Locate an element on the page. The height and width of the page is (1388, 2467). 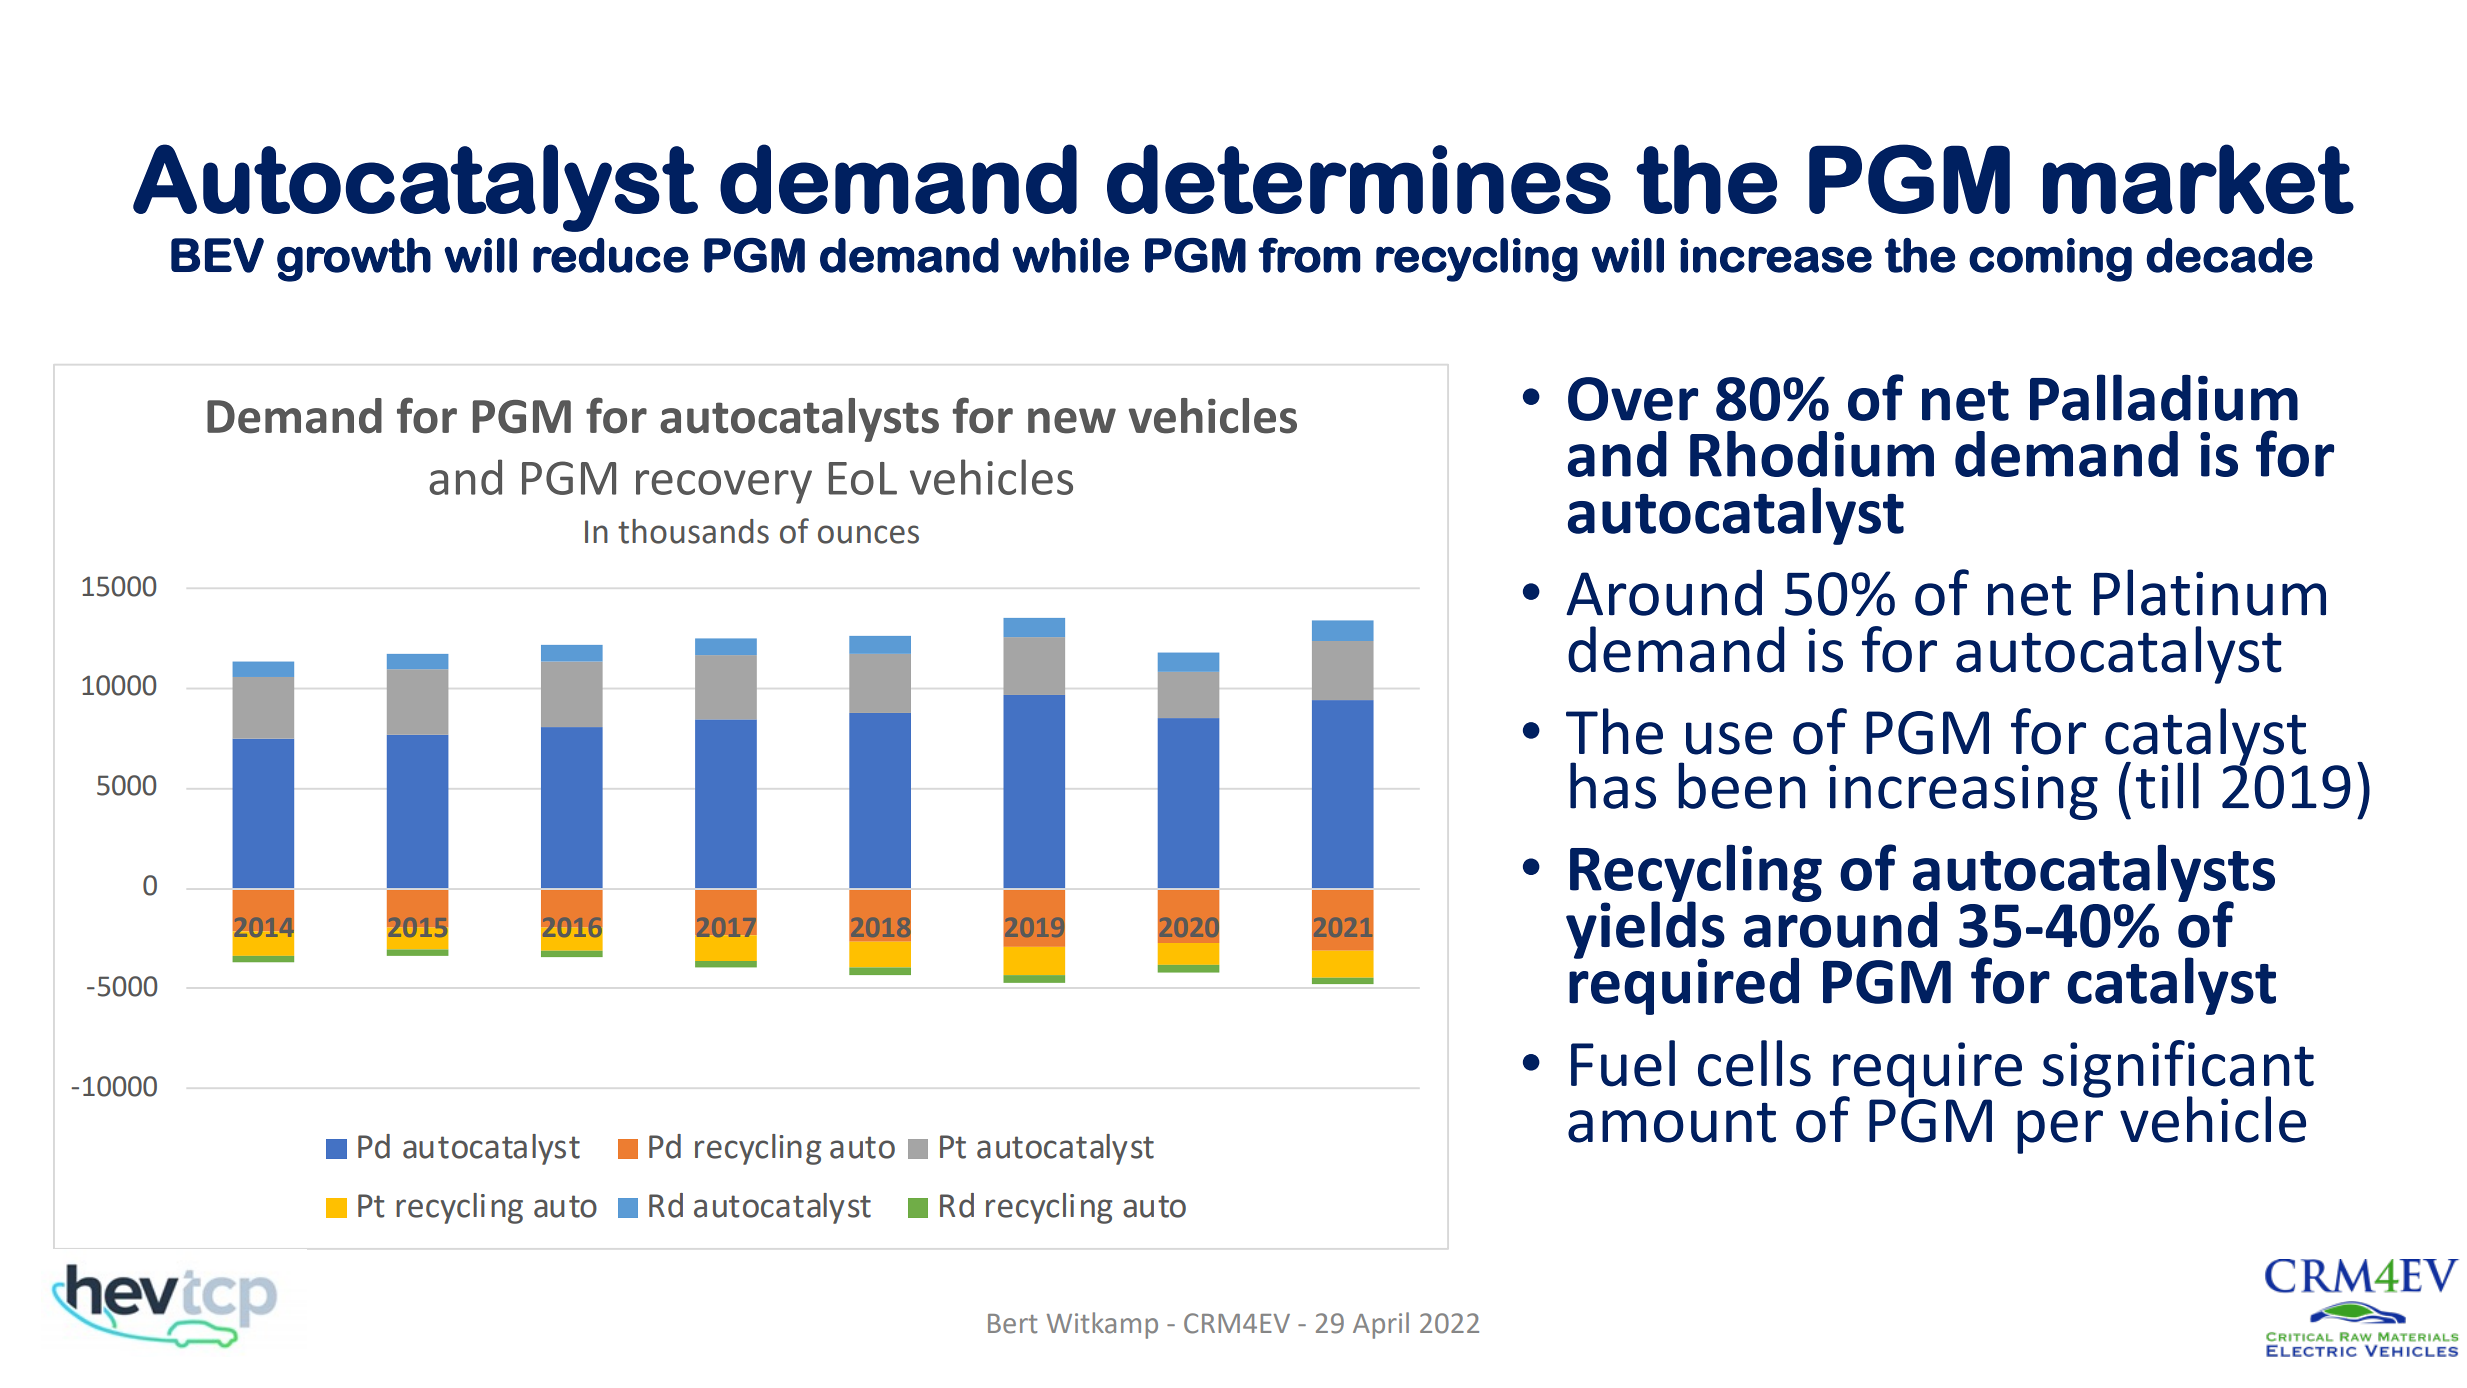
growth is located at coordinates (354, 260).
